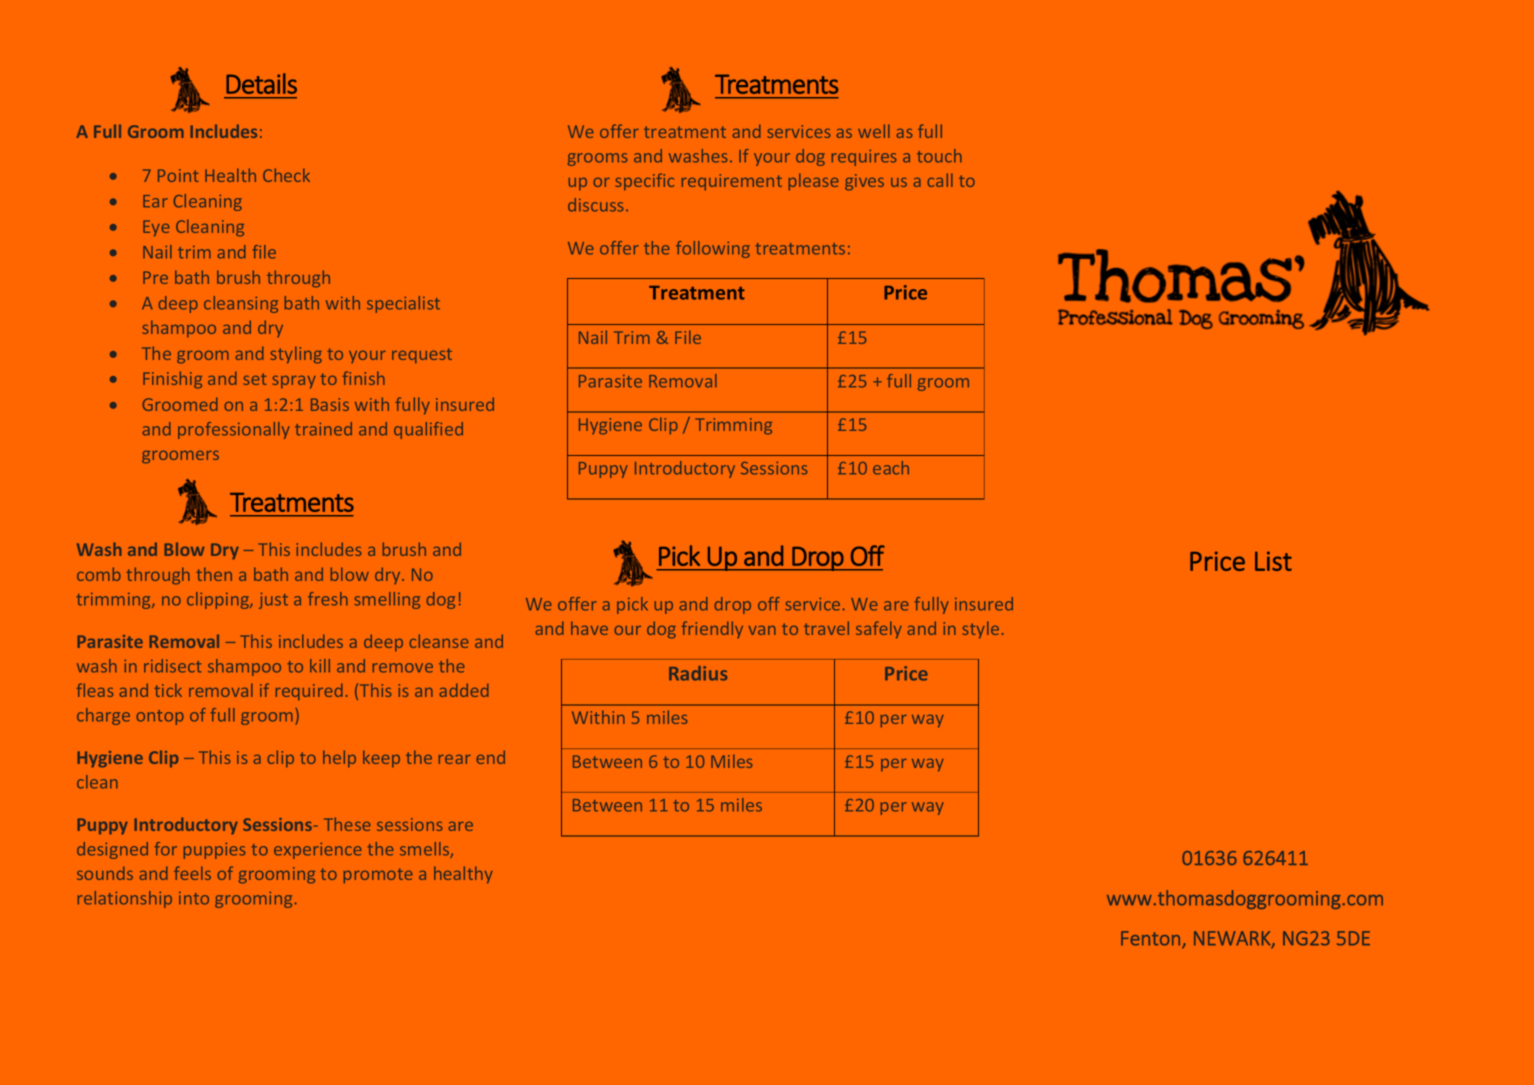 Image resolution: width=1534 pixels, height=1085 pixels. Describe the element at coordinates (194, 898) in the screenshot. I see `into` at that location.
